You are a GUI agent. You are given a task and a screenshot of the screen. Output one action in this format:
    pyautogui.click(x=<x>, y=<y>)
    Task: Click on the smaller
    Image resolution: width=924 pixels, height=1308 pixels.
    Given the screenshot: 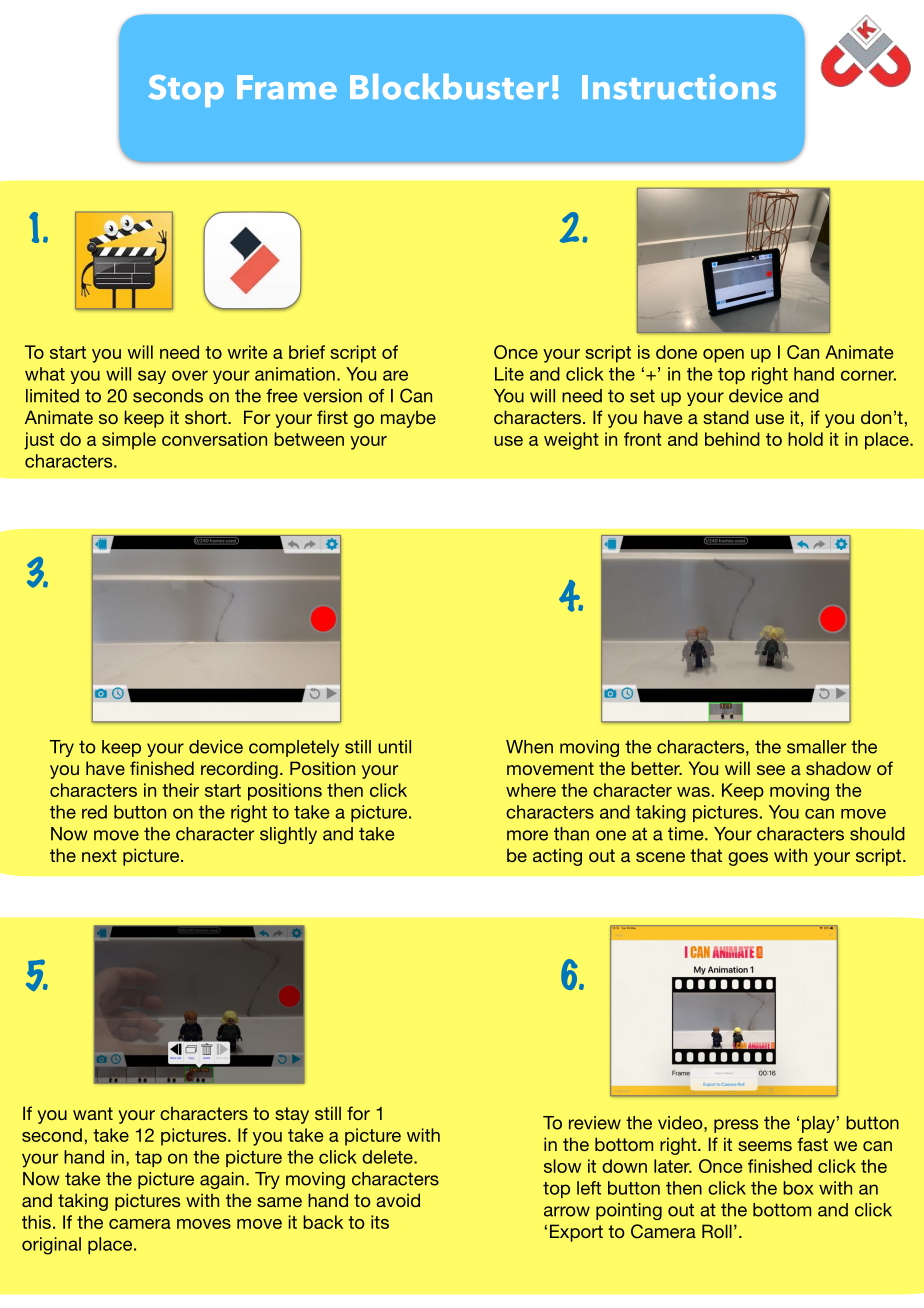 What is the action you would take?
    pyautogui.click(x=816, y=747)
